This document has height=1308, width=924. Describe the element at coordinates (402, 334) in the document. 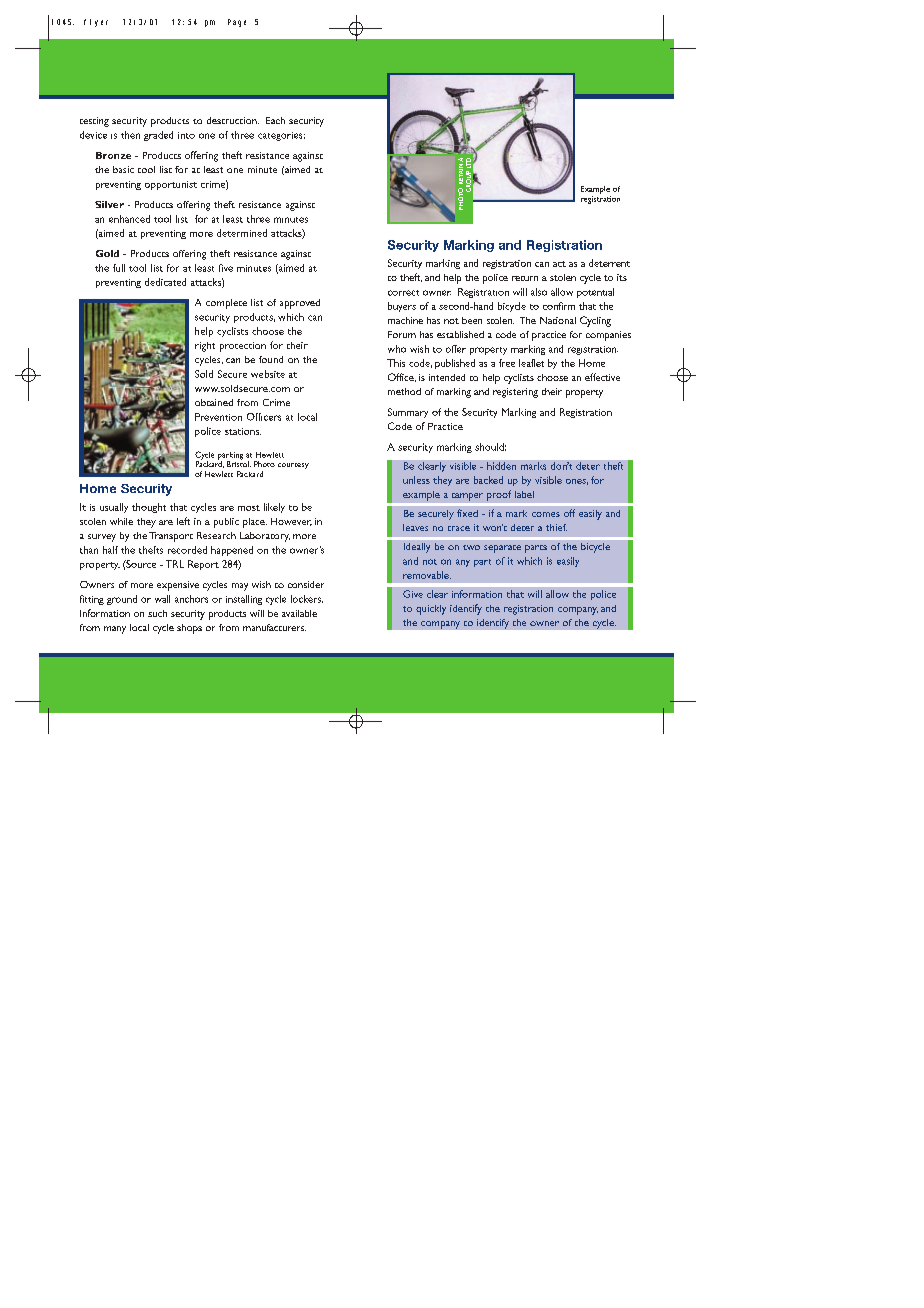

I see `Forum` at that location.
